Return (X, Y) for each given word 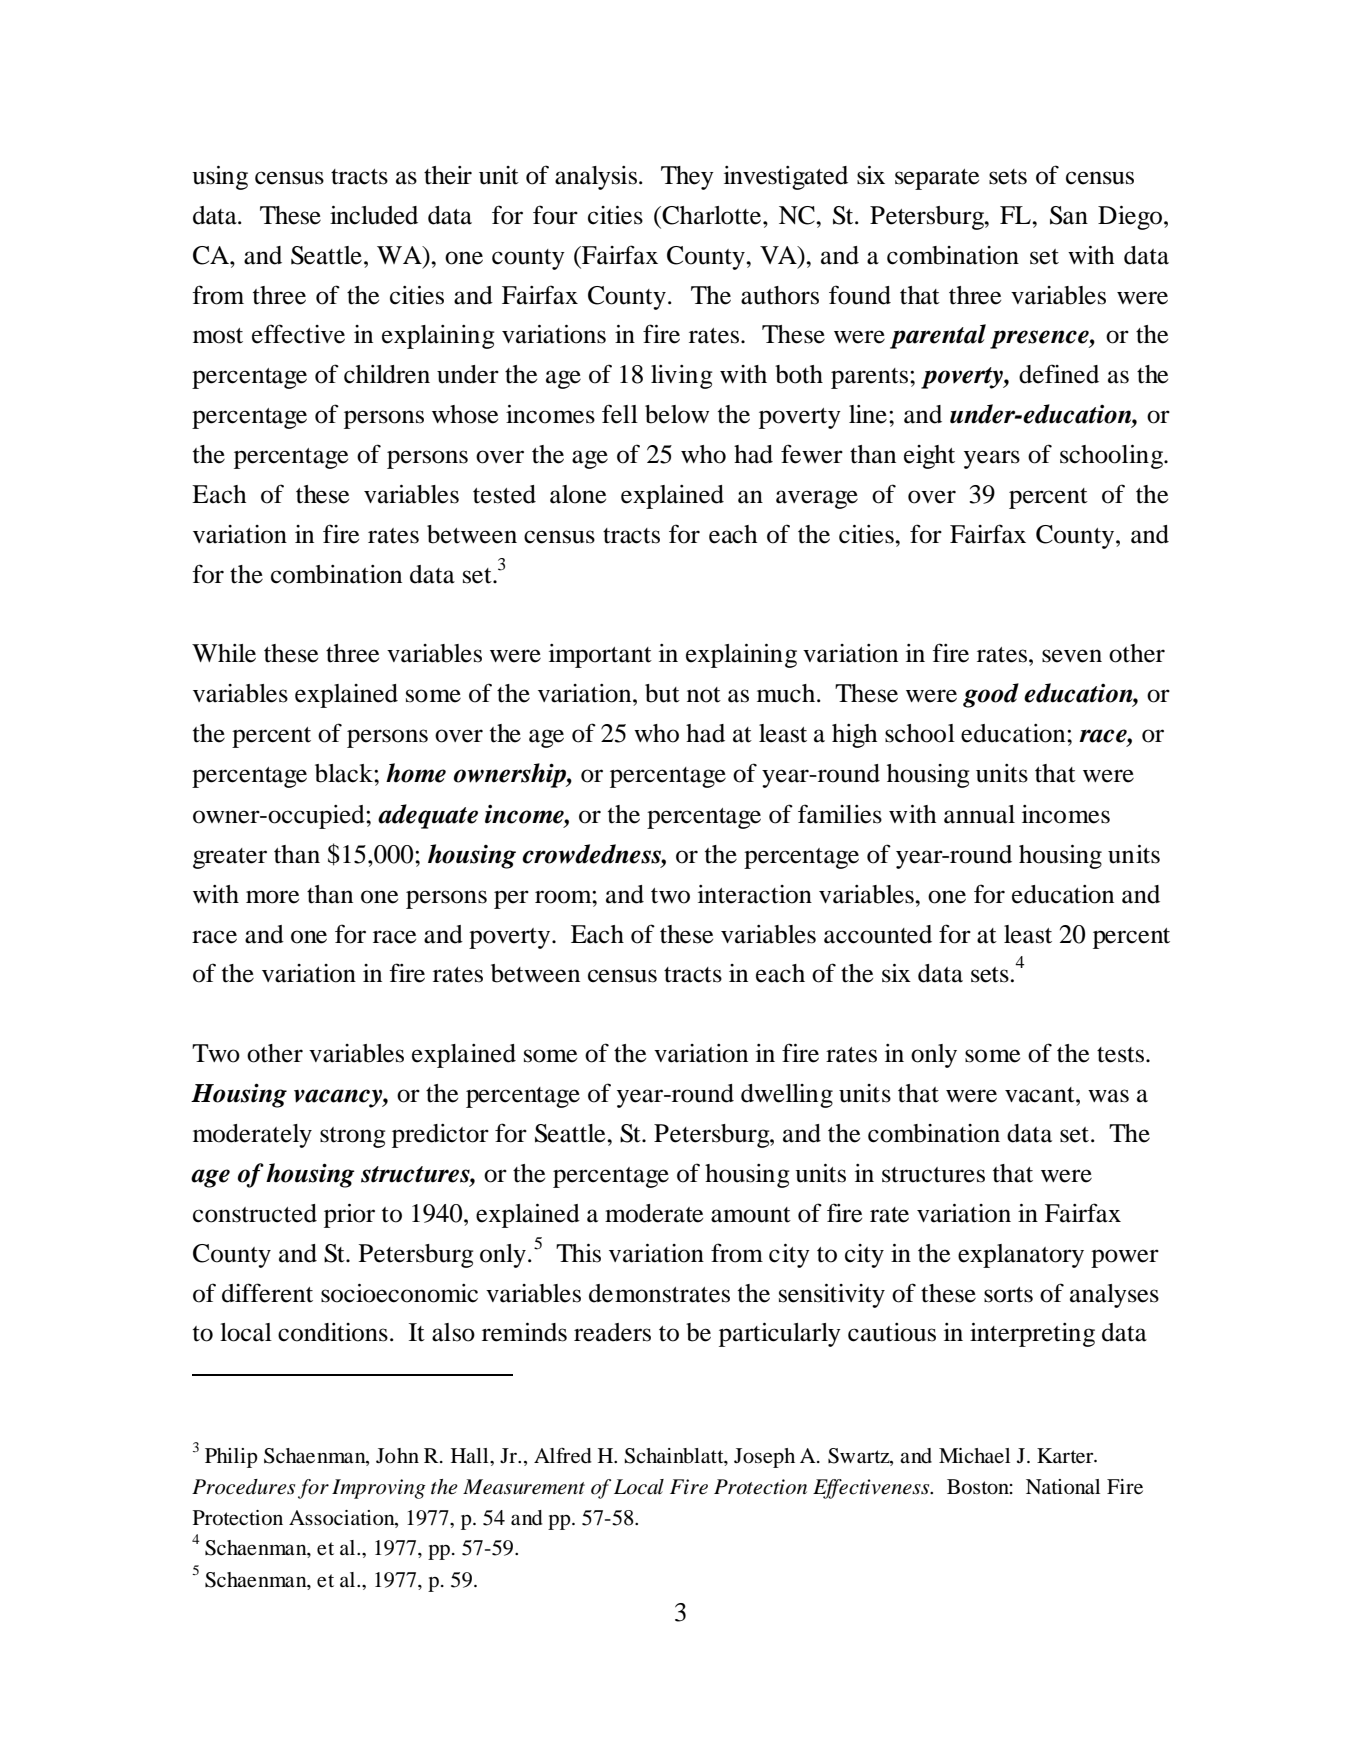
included (374, 215)
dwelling (787, 1096)
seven (1072, 656)
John (397, 1456)
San (1069, 215)
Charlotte (712, 215)
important (600, 656)
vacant (1041, 1095)
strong (353, 1137)
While (224, 653)
